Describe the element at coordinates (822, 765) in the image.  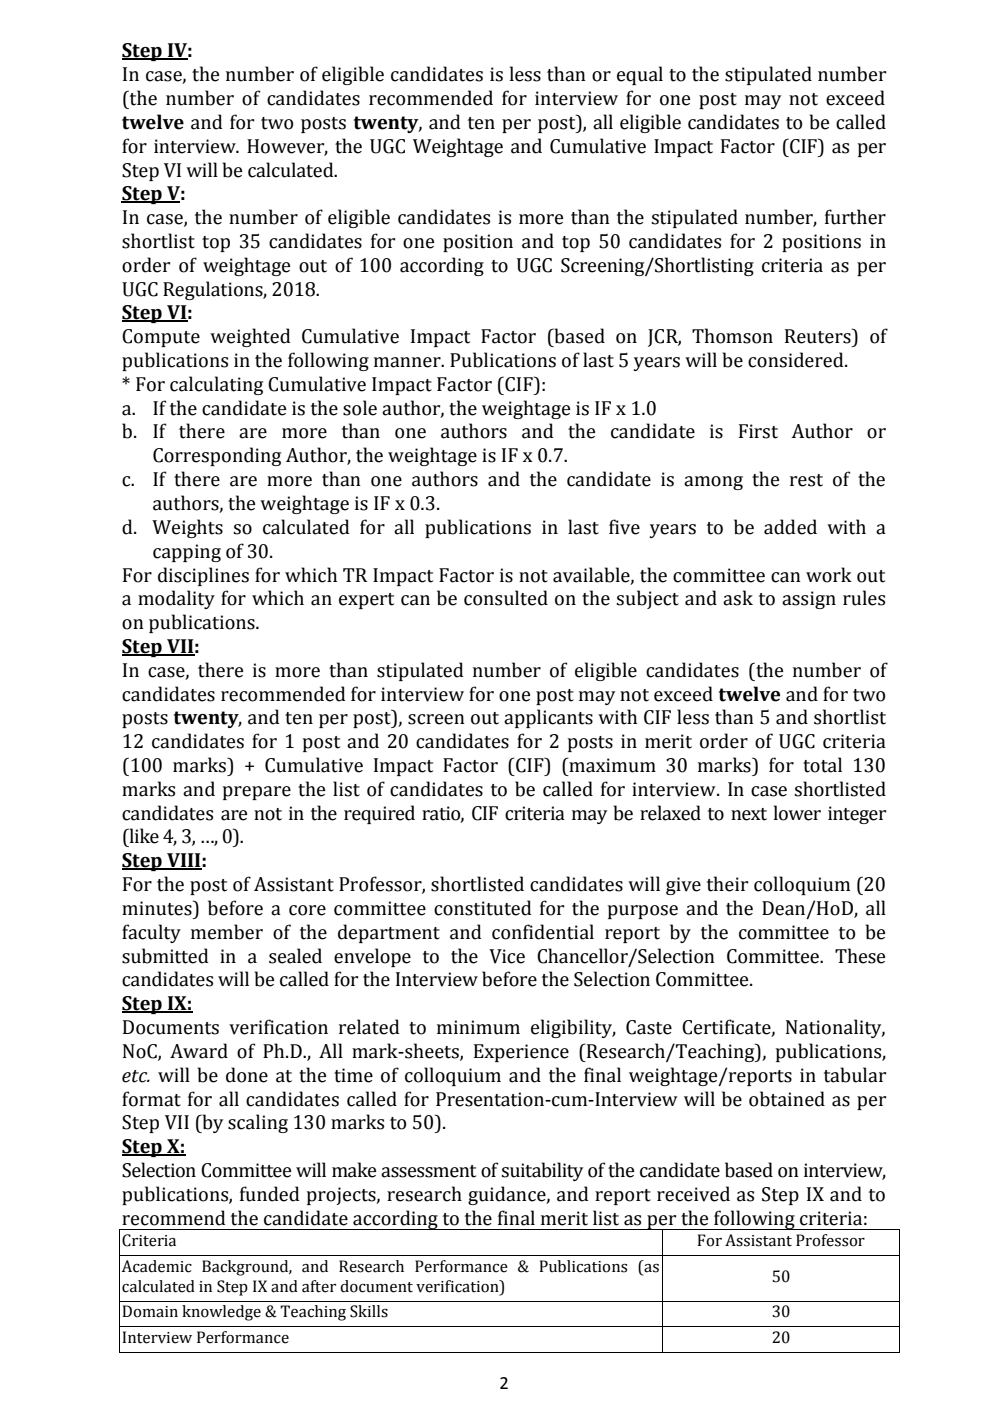
I see `total` at that location.
